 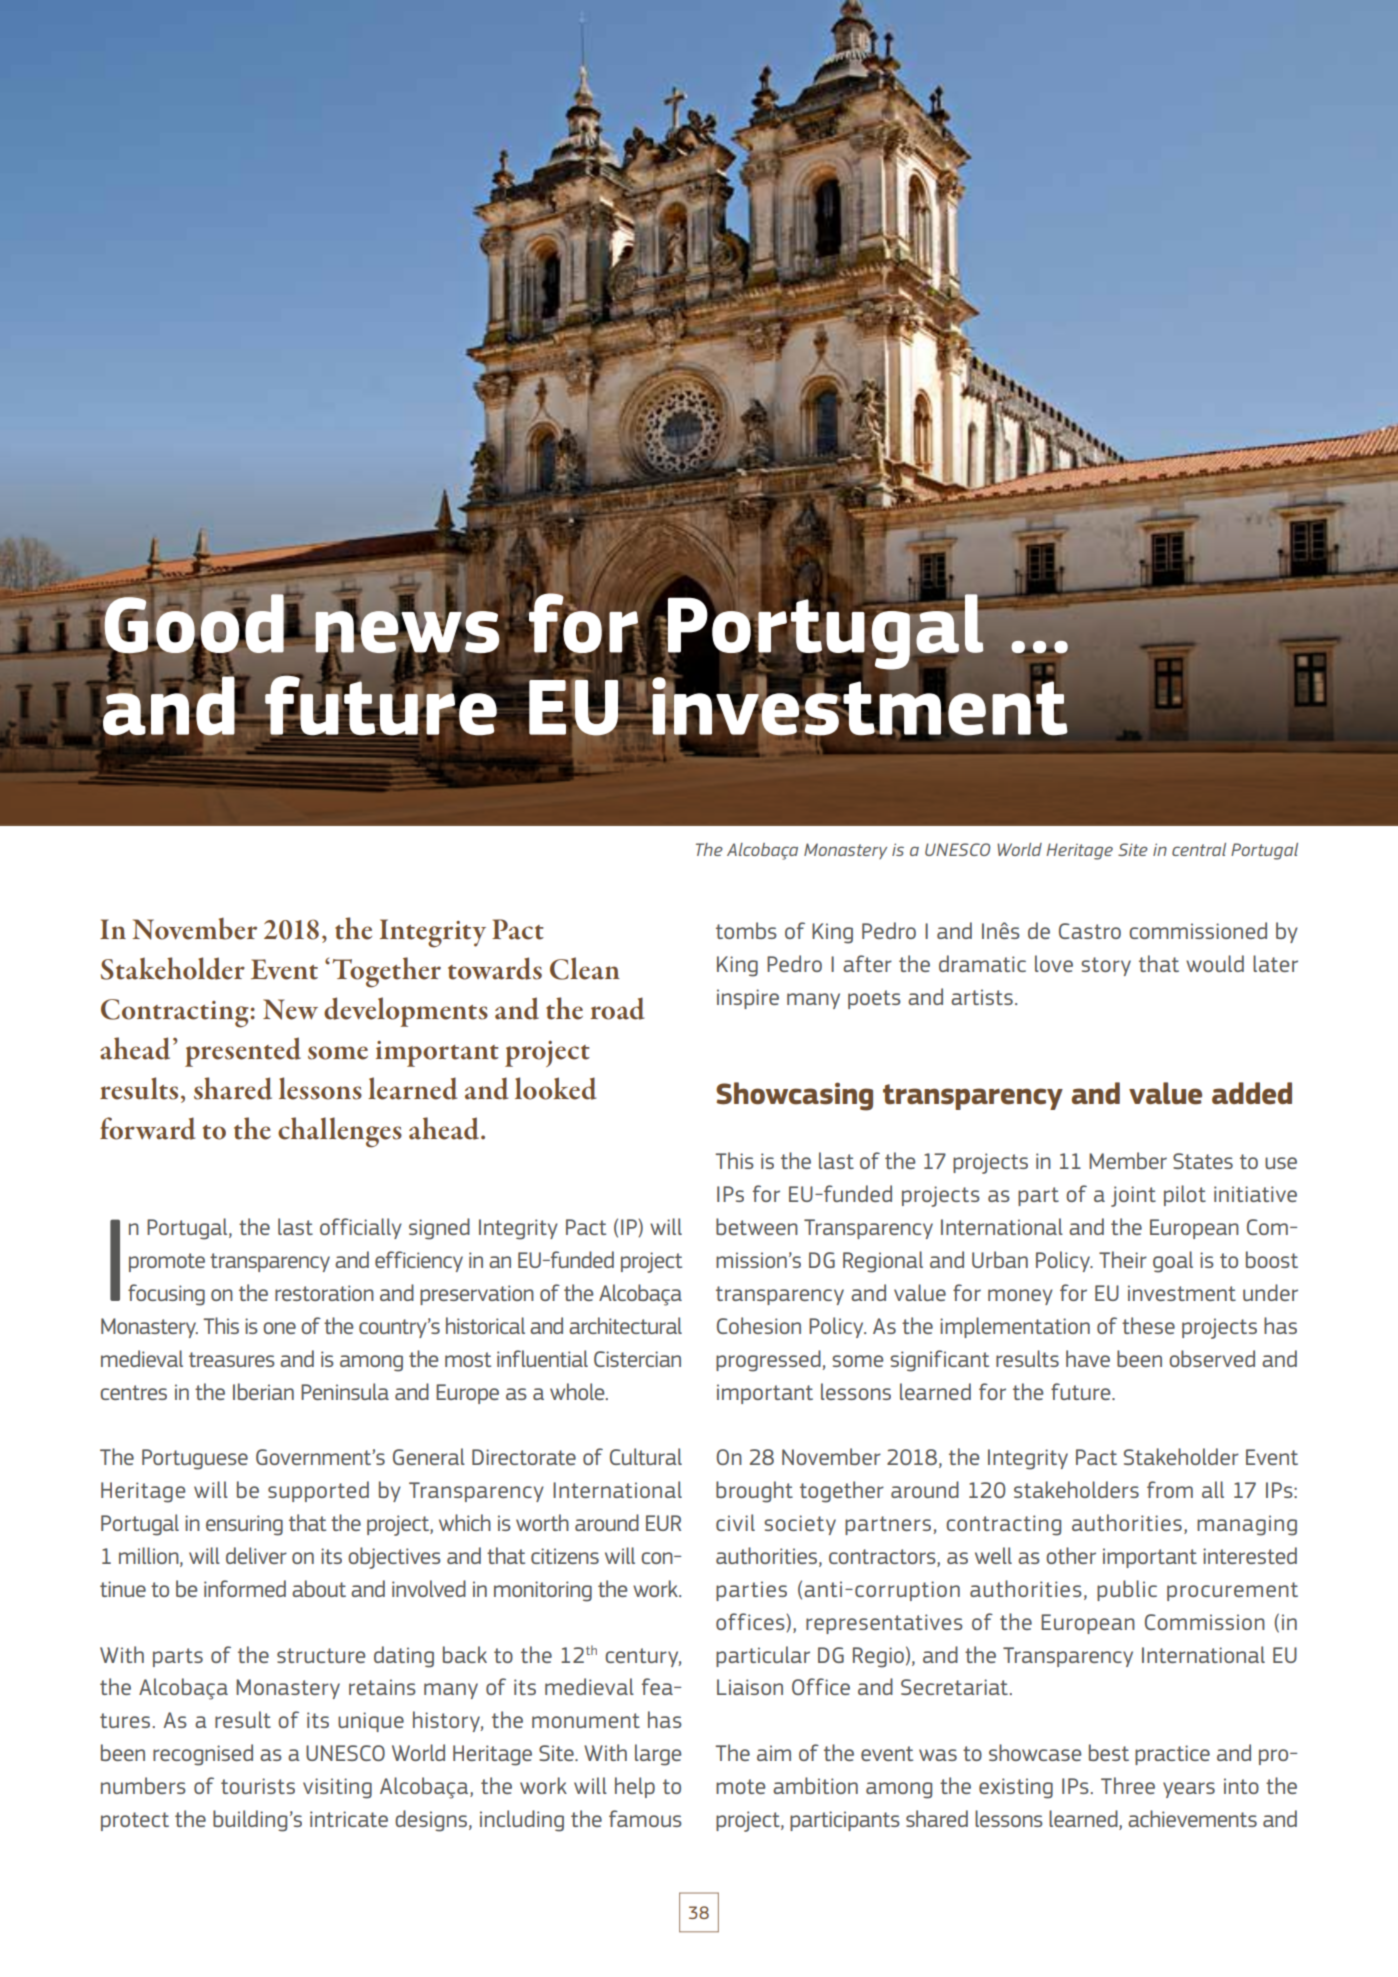 What do you see at coordinates (1128, 1785) in the screenshot?
I see `Three` at bounding box center [1128, 1785].
